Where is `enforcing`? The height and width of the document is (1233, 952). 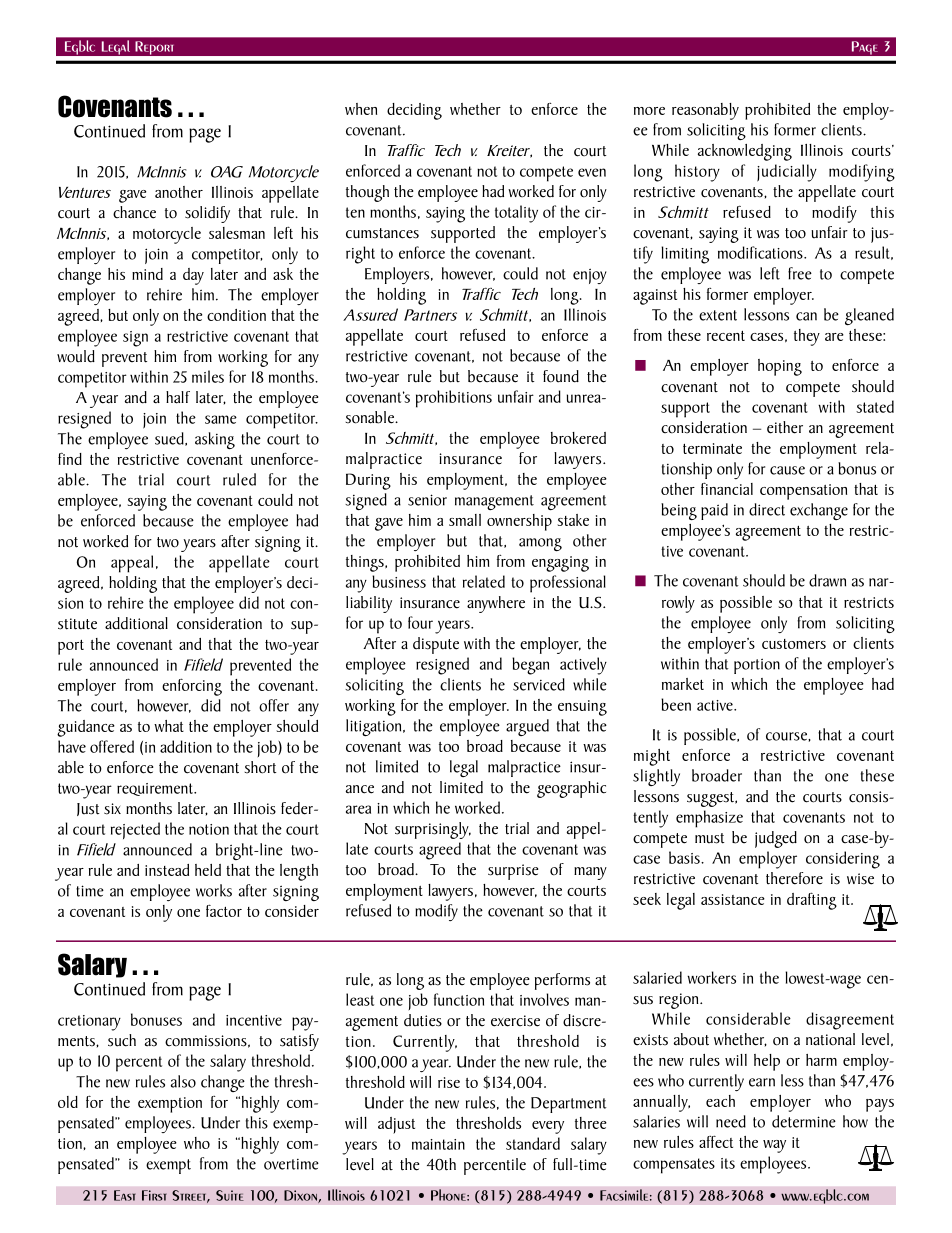
enforcing is located at coordinates (192, 687).
